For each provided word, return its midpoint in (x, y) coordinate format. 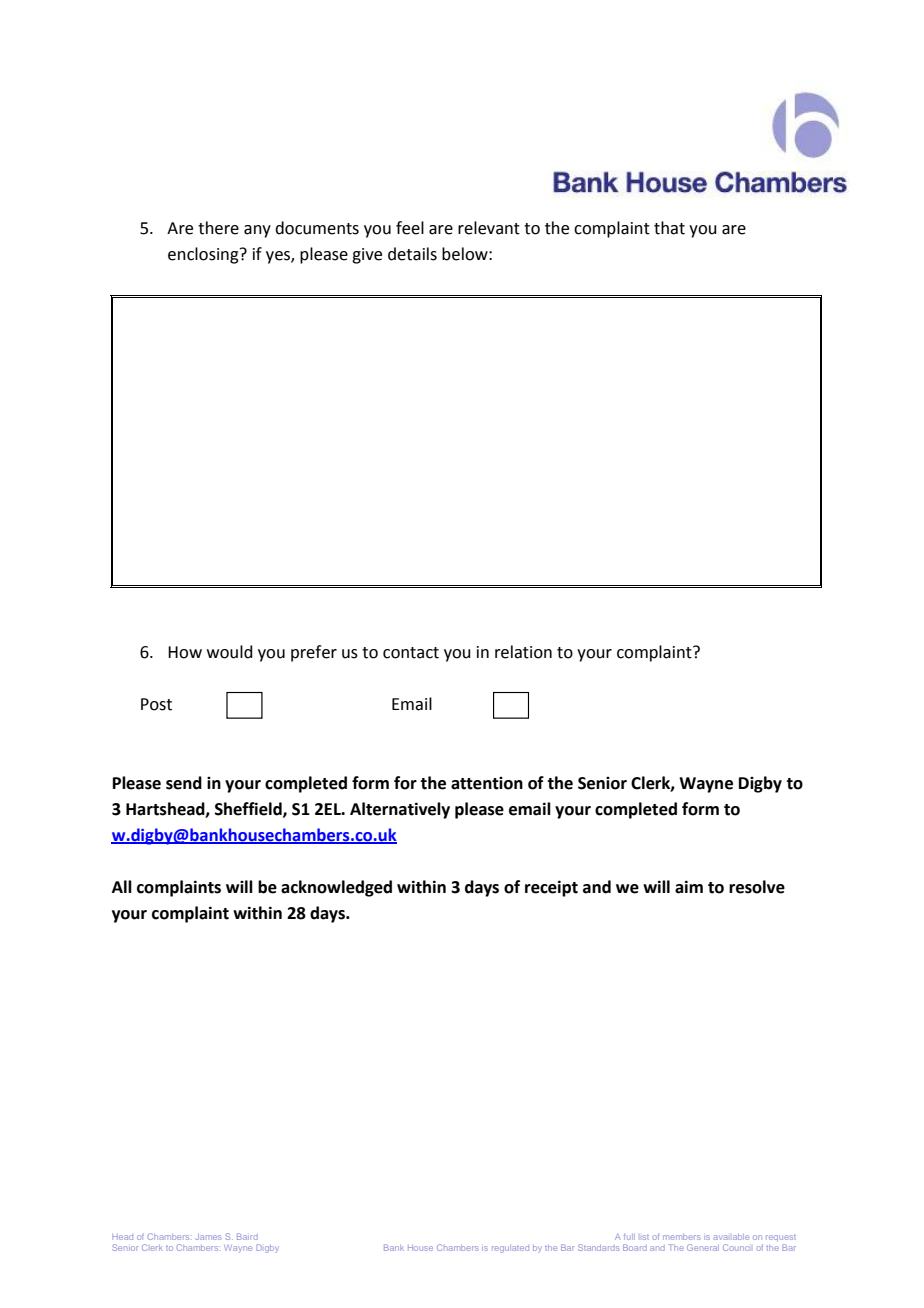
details (412, 254)
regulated (510, 1249)
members (682, 1237)
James (208, 1237)
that (669, 228)
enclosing (204, 255)
